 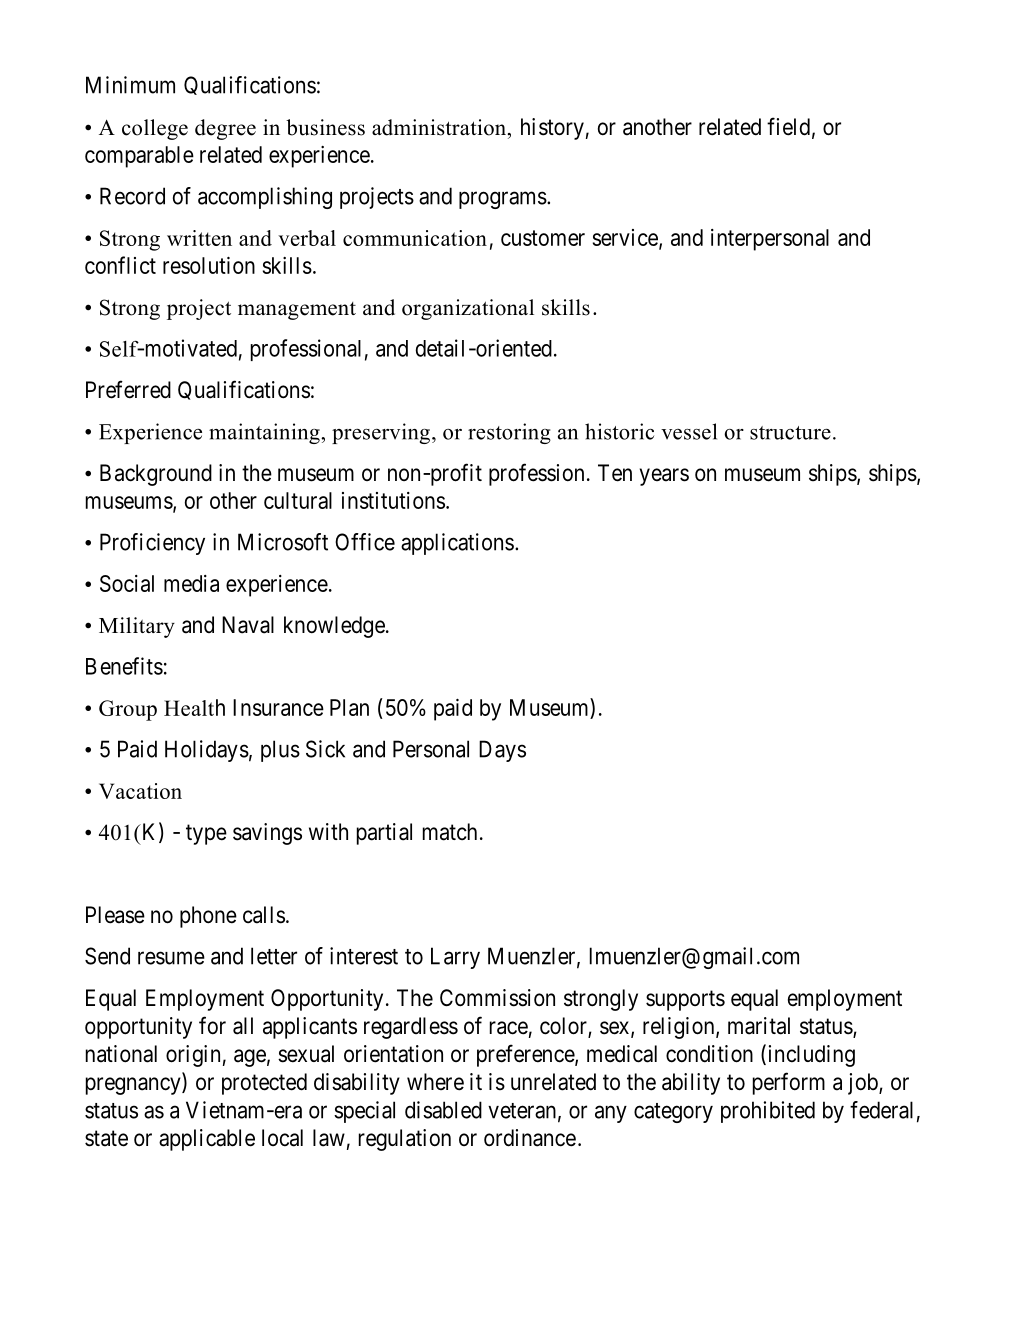 I want to click on degree, so click(x=225, y=129).
